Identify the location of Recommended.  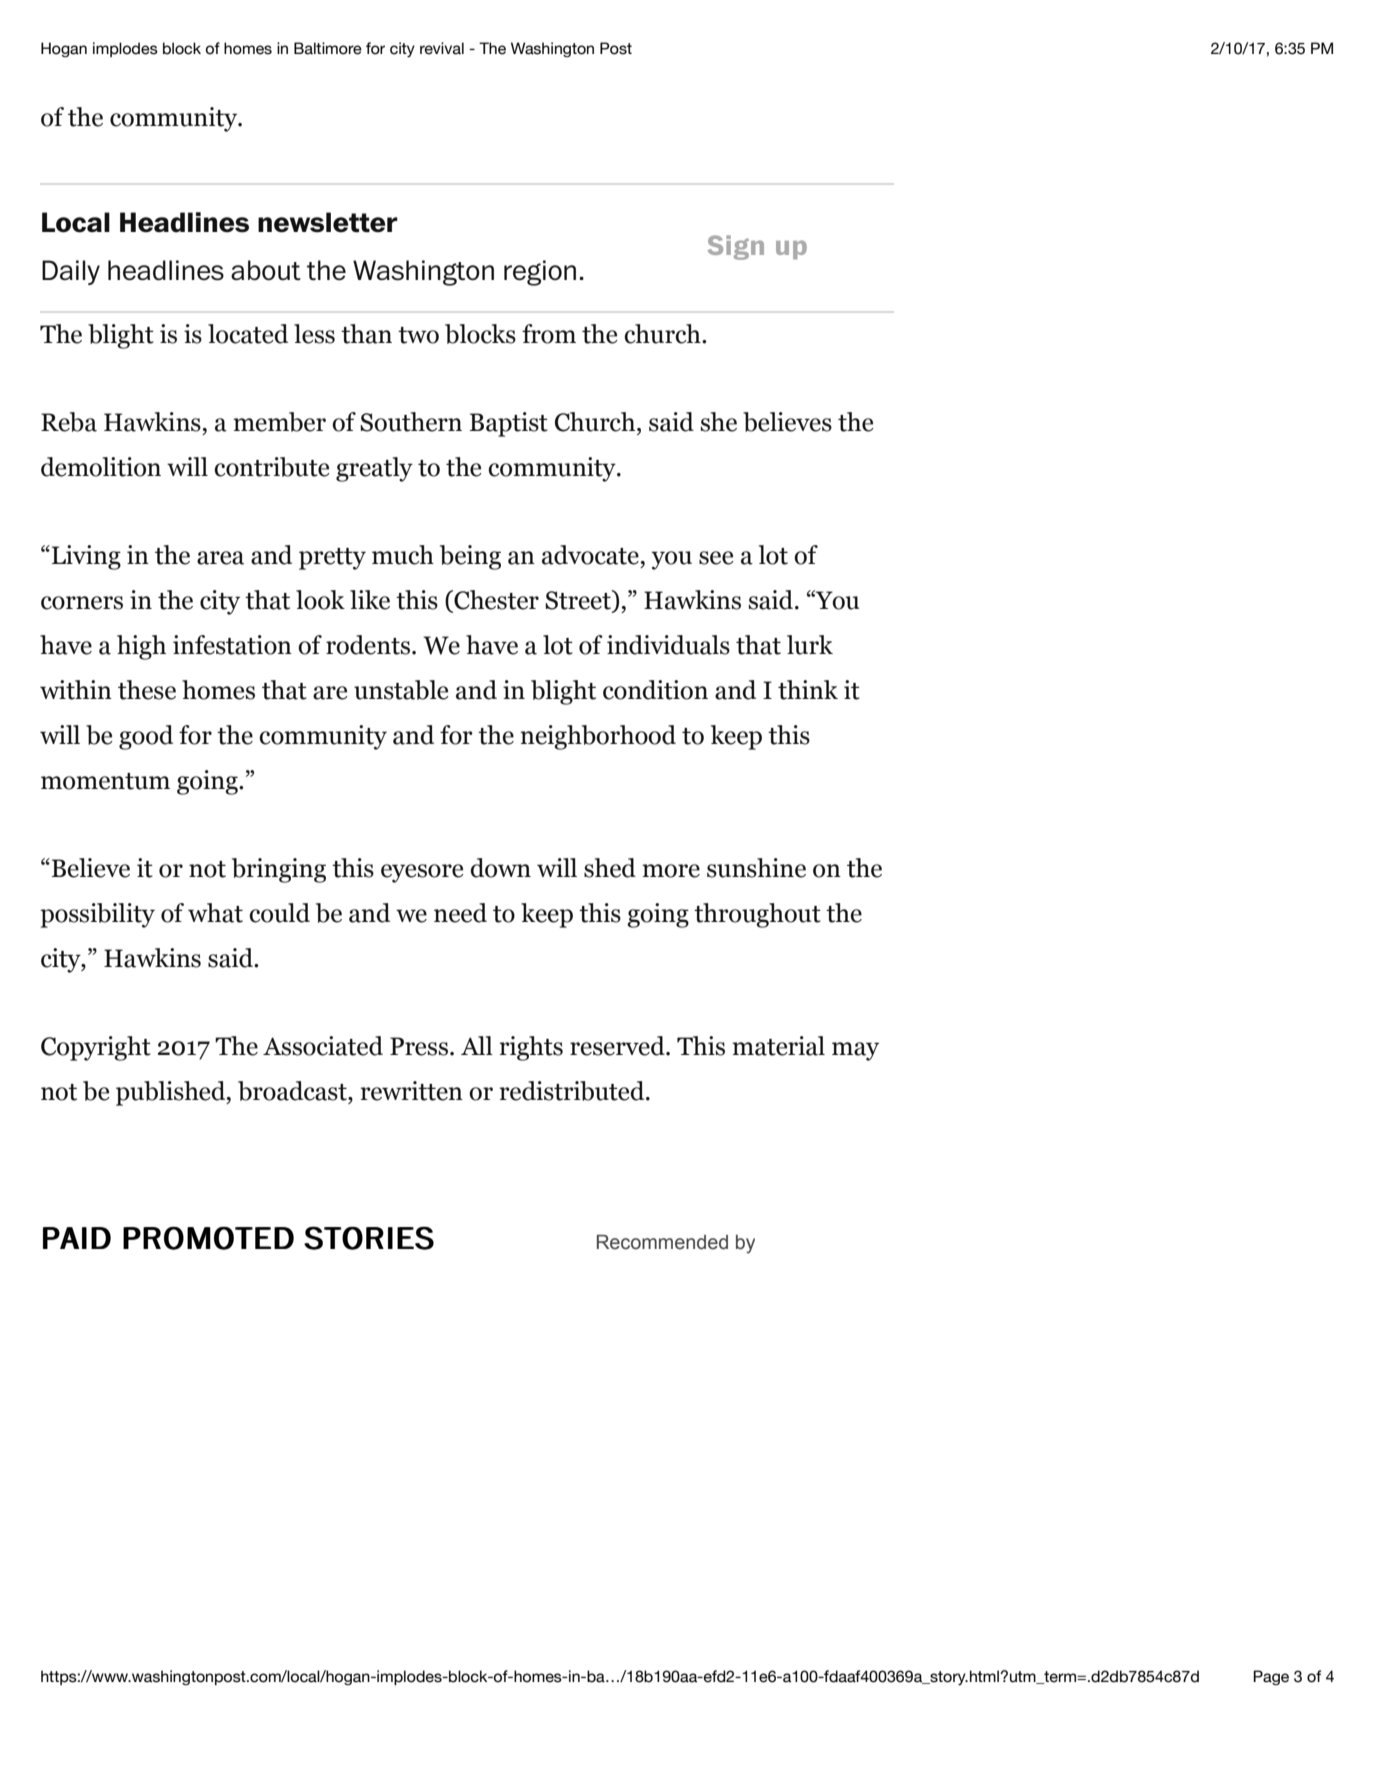
(662, 1242).
